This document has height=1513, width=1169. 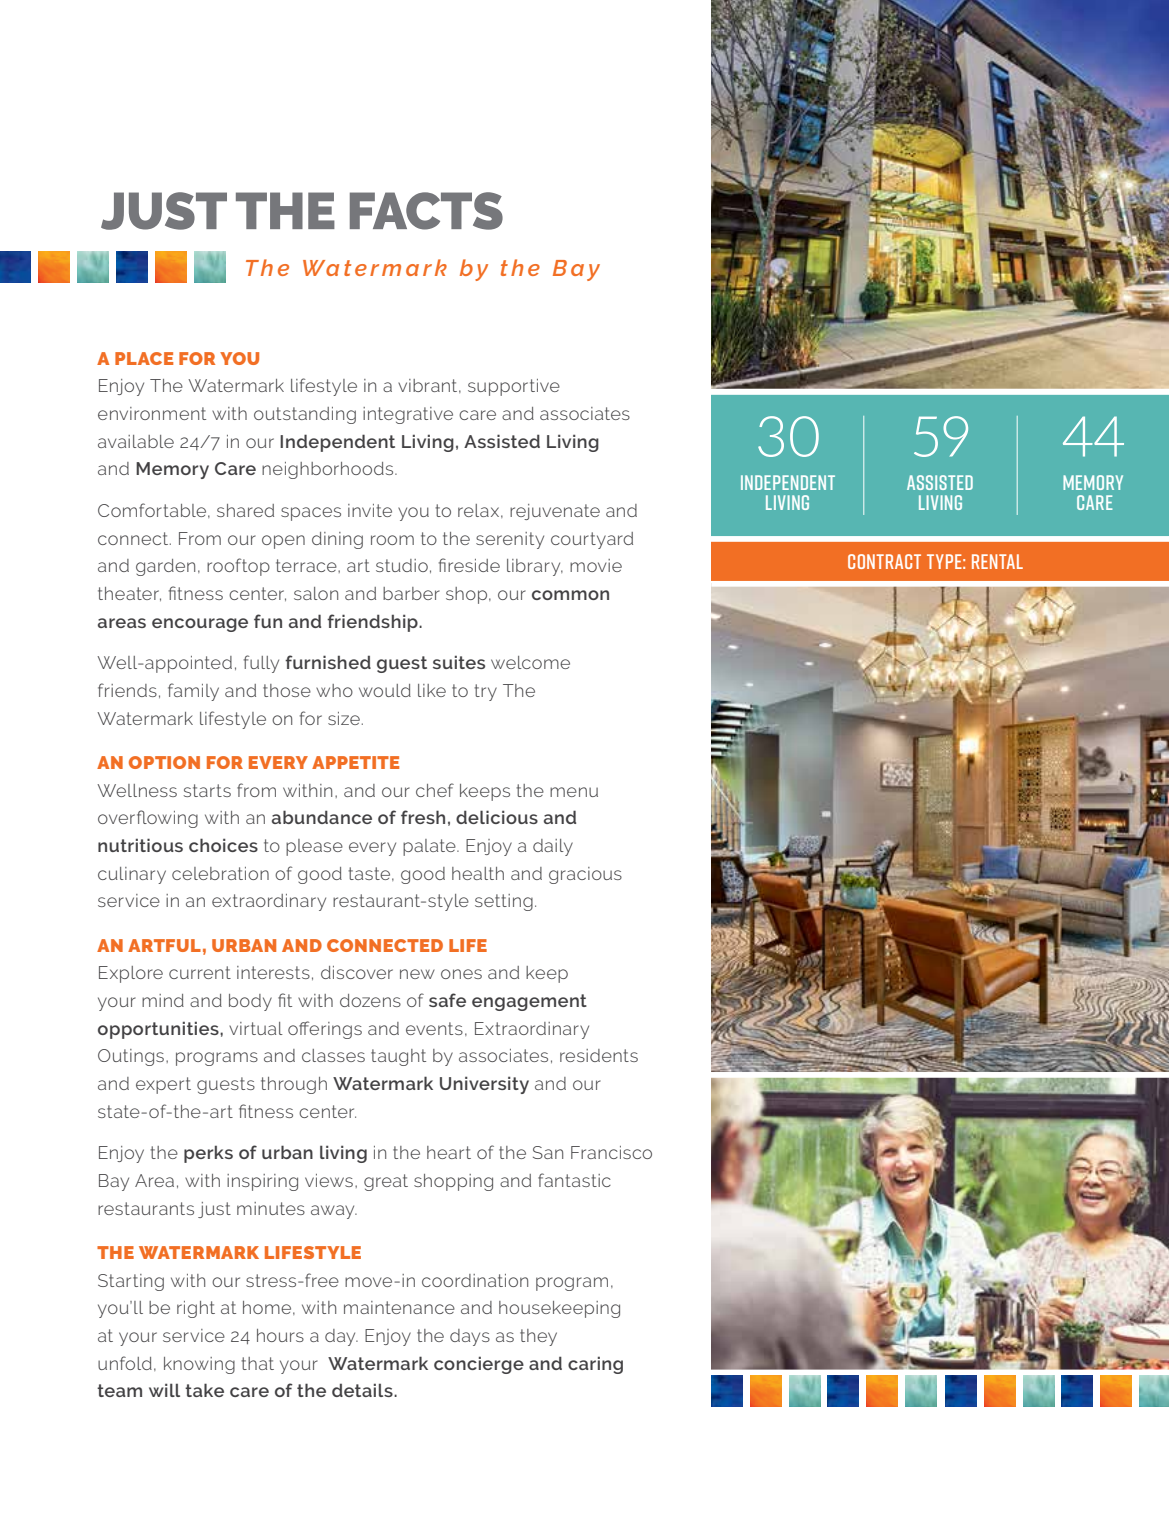 I want to click on knowing, so click(x=199, y=1365).
